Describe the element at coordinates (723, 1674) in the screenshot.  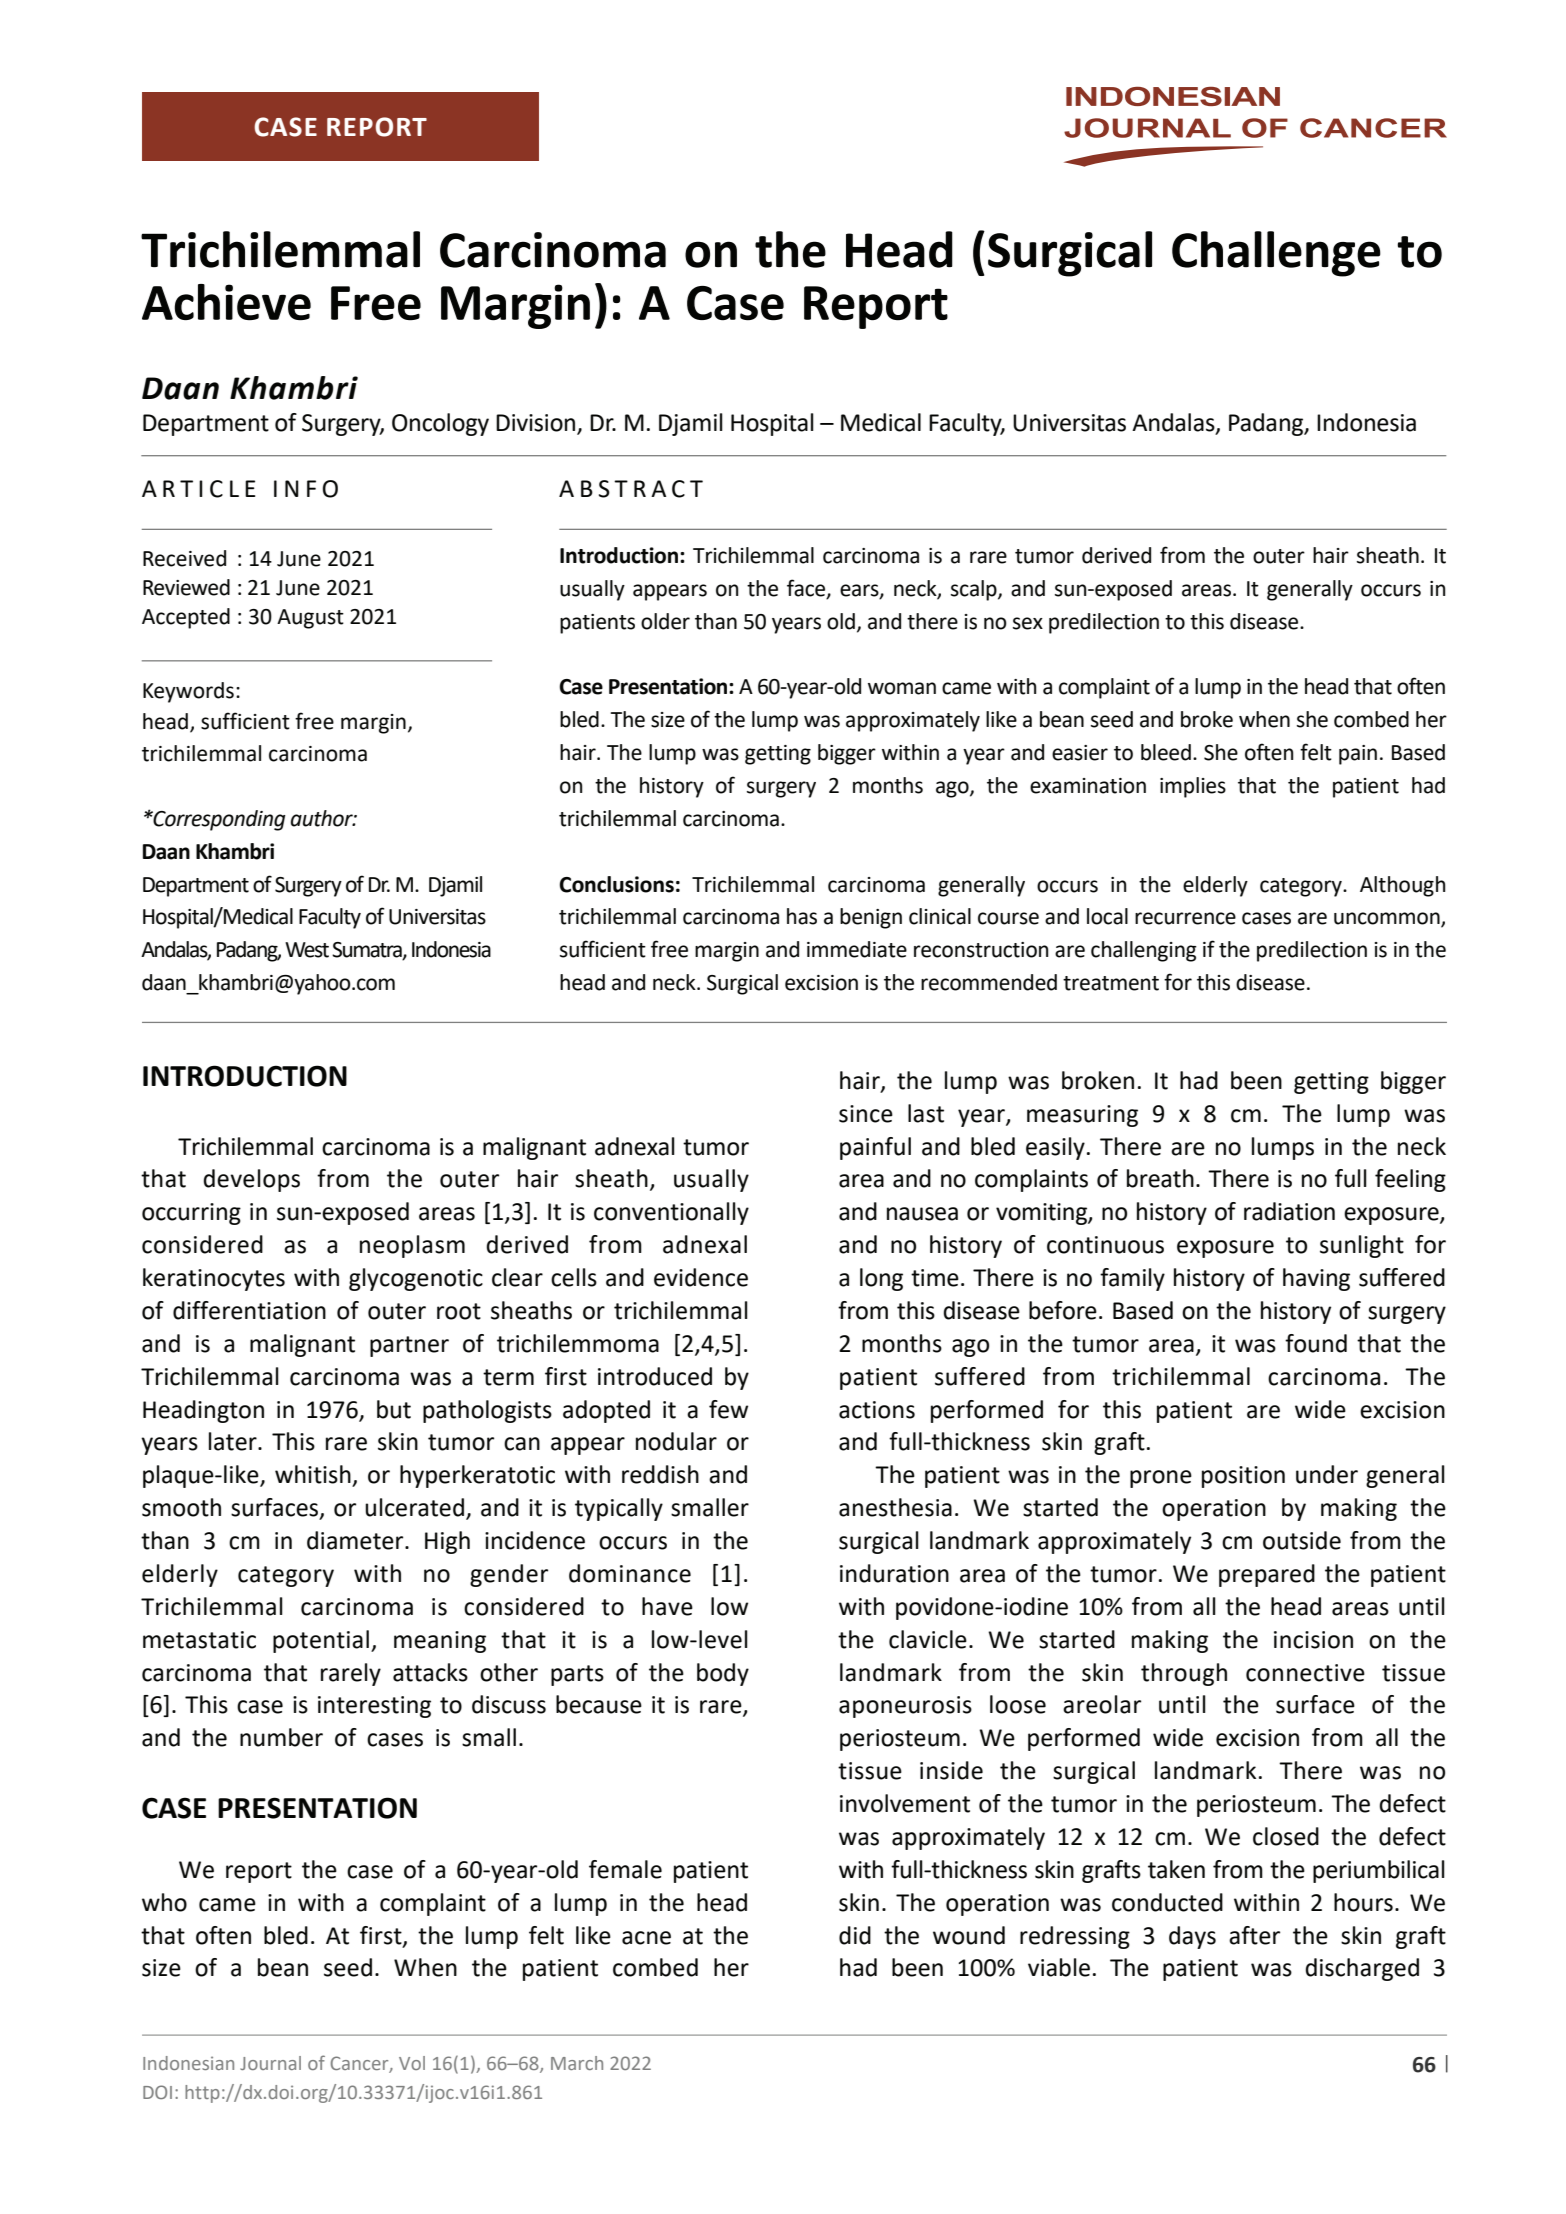
I see `body` at that location.
